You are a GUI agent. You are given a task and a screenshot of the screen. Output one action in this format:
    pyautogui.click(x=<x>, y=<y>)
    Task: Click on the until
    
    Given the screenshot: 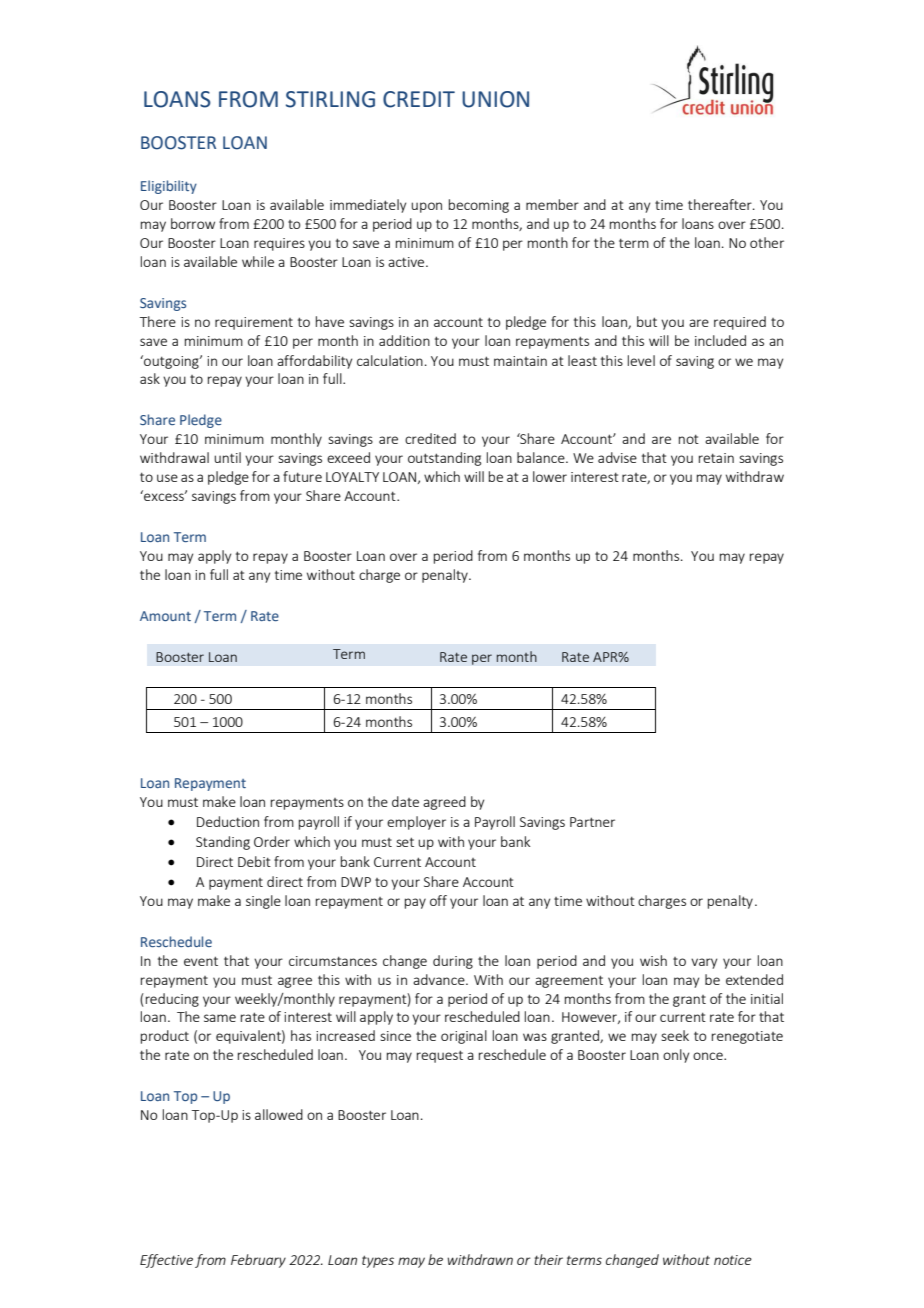 What is the action you would take?
    pyautogui.click(x=227, y=457)
